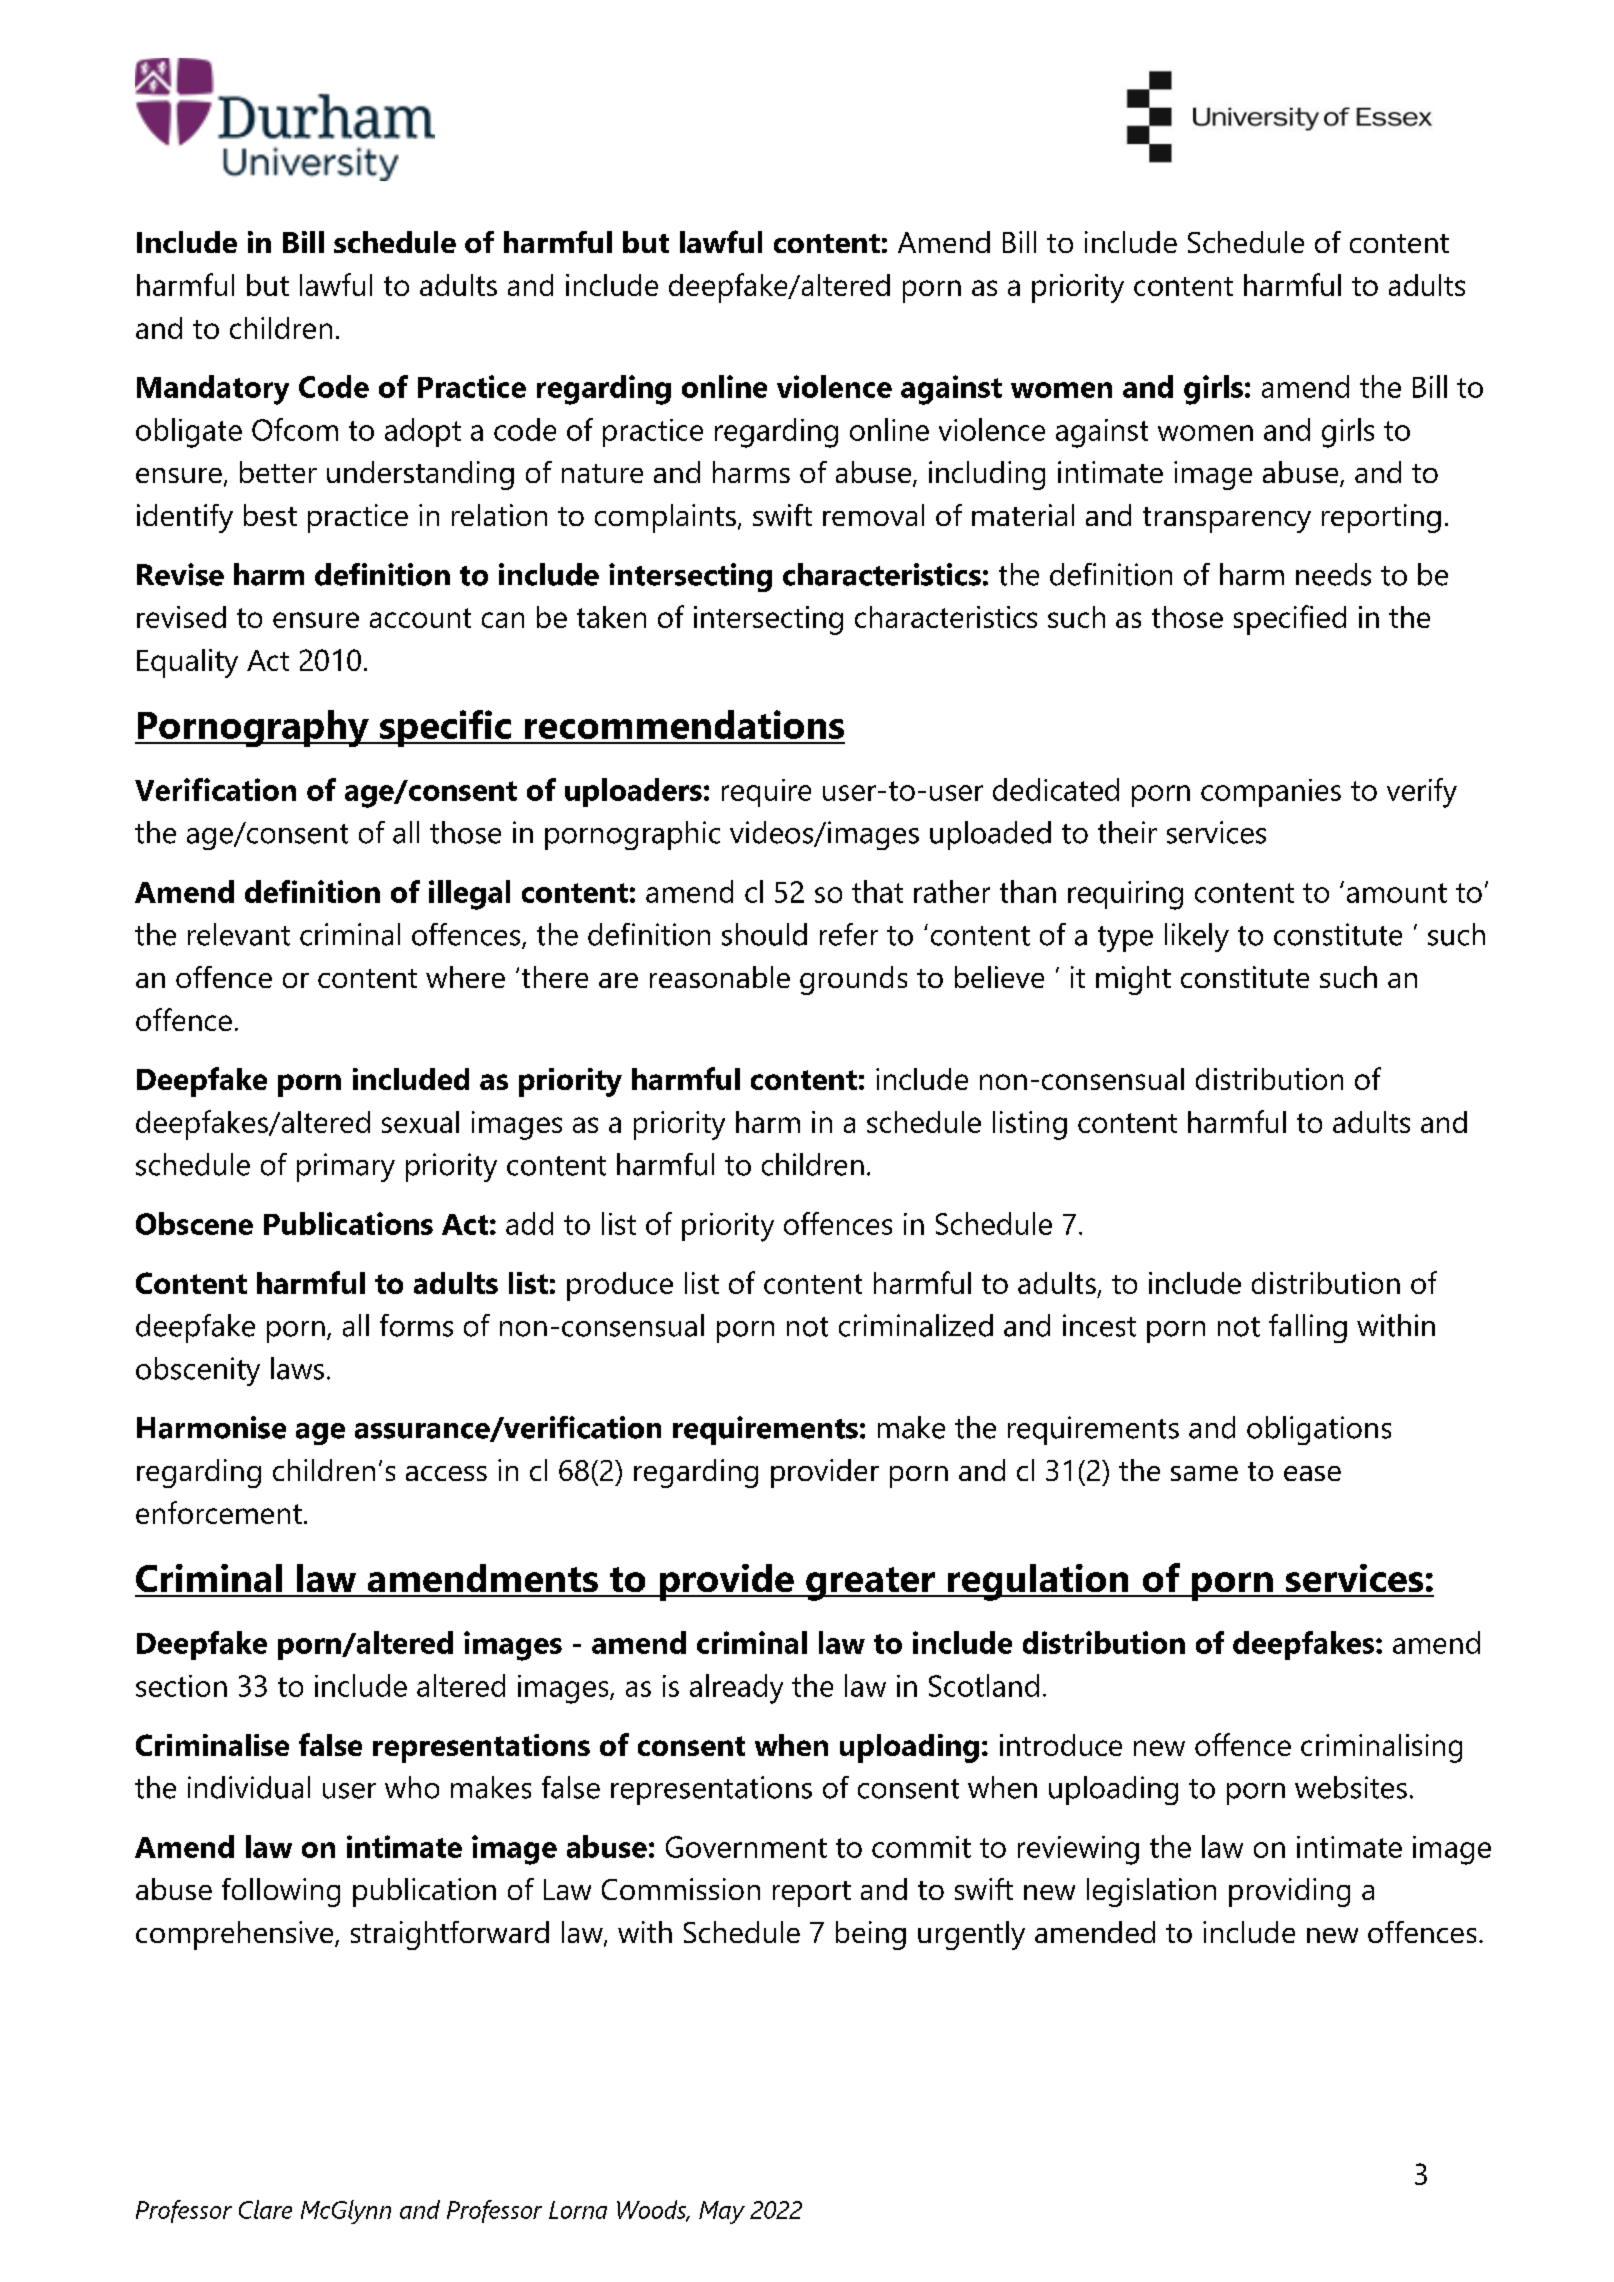 Image resolution: width=1614 pixels, height=2282 pixels. Describe the element at coordinates (295, 429) in the image. I see `Ofcom` at that location.
